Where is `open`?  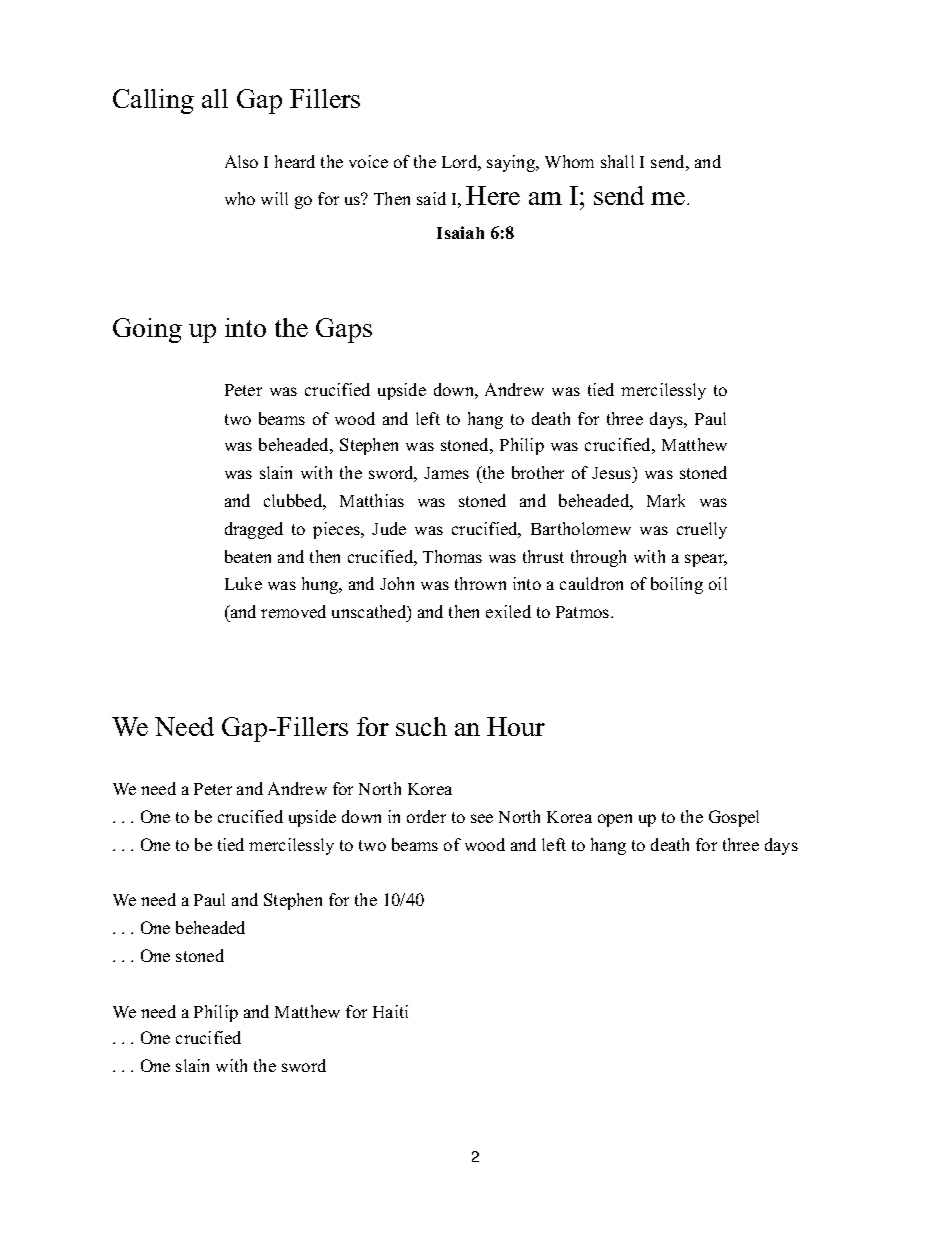 open is located at coordinates (615, 820).
